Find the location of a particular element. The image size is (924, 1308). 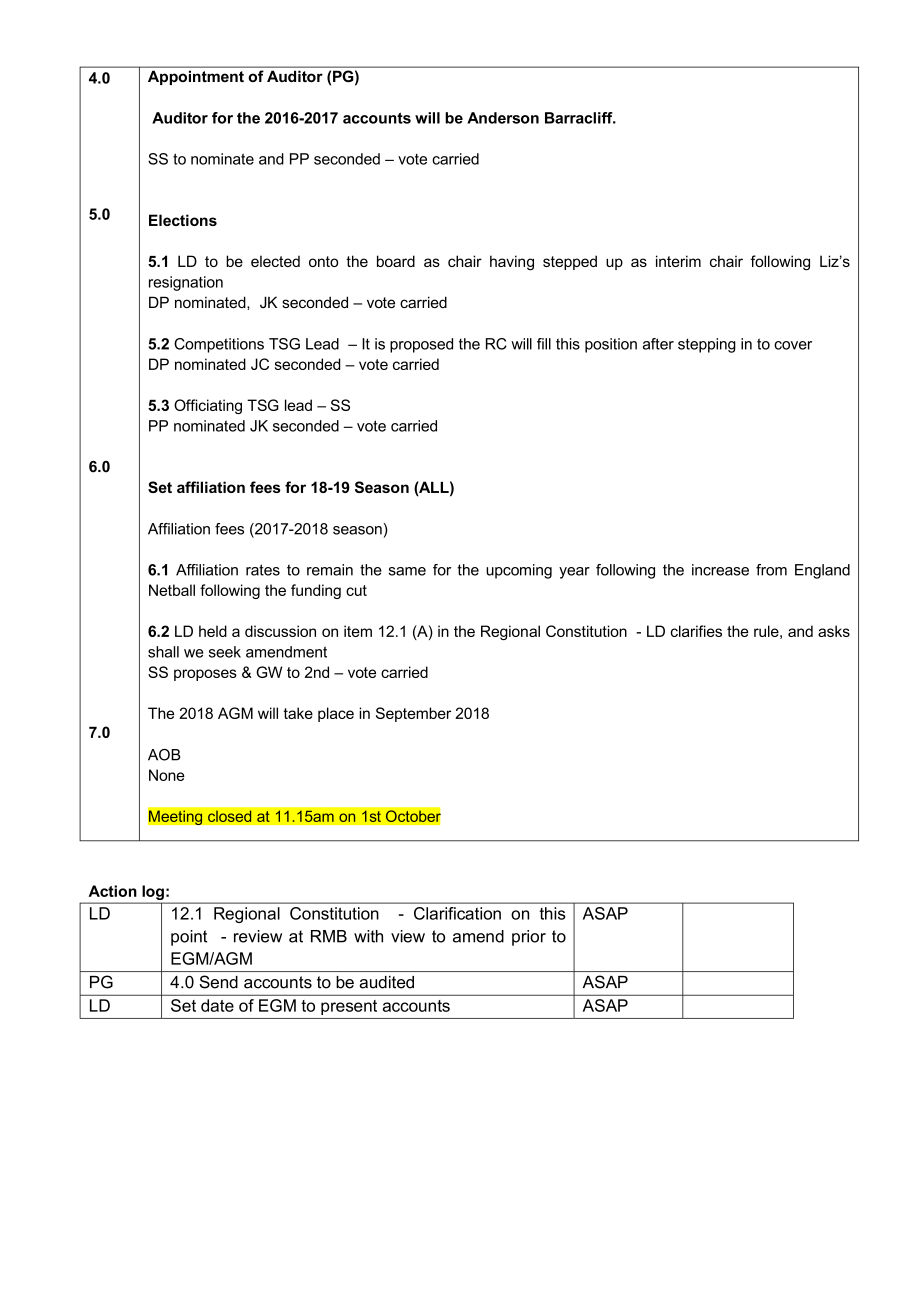

Elections is located at coordinates (183, 220).
